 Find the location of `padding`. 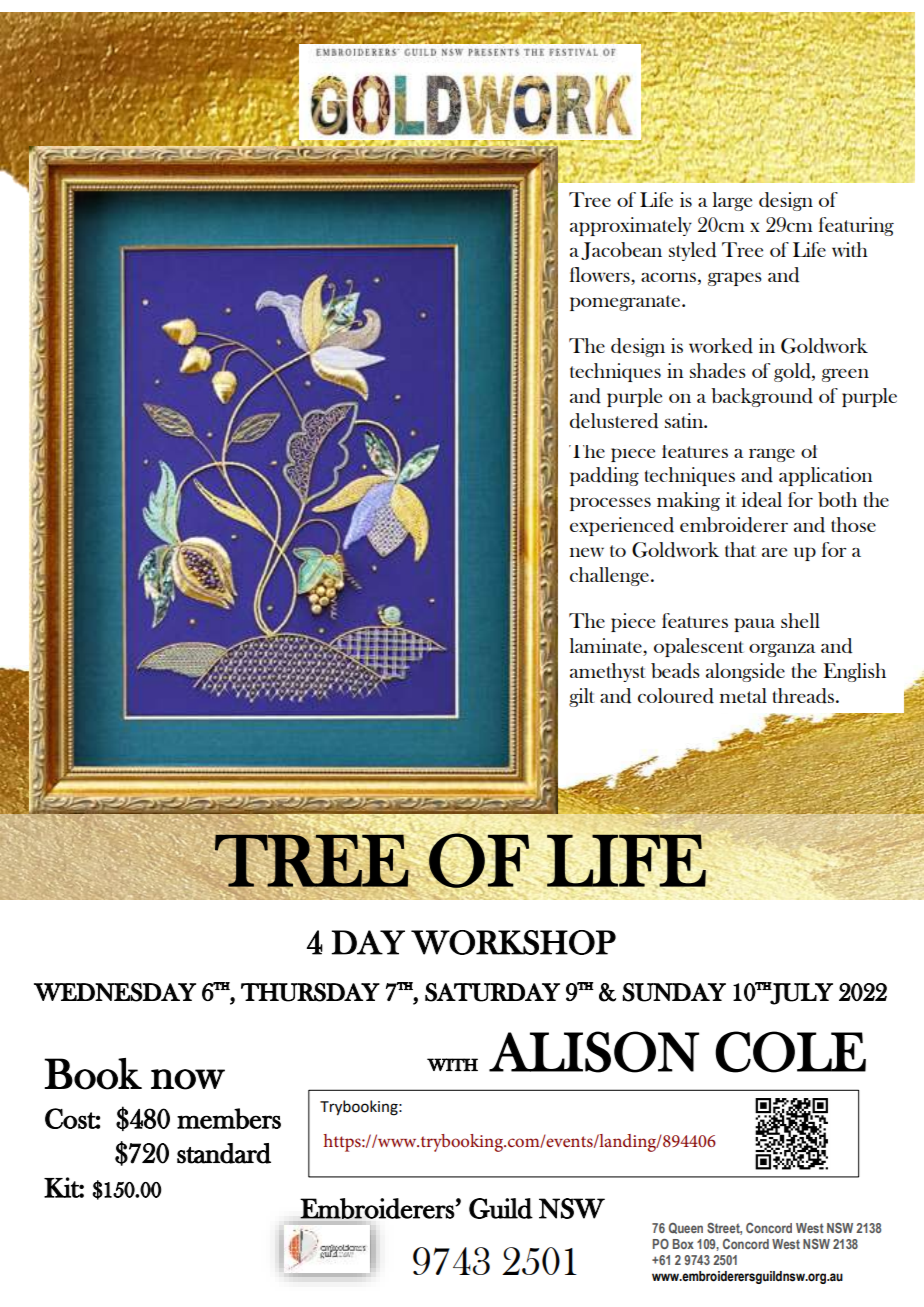

padding is located at coordinates (604, 476).
